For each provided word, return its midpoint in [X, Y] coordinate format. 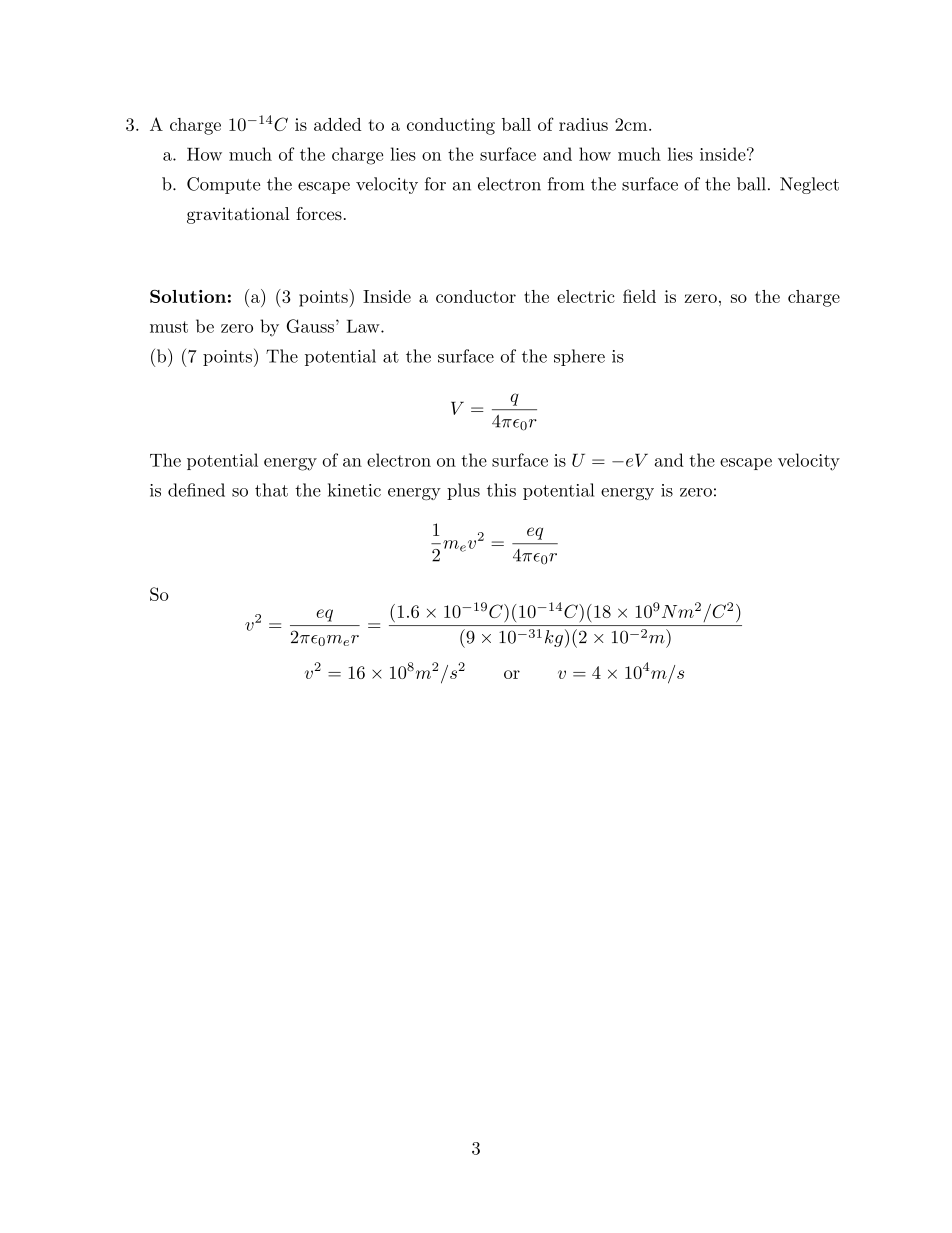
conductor [476, 296]
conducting [451, 126]
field [639, 296]
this [501, 490]
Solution [188, 296]
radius [583, 124]
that [271, 490]
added [337, 124]
